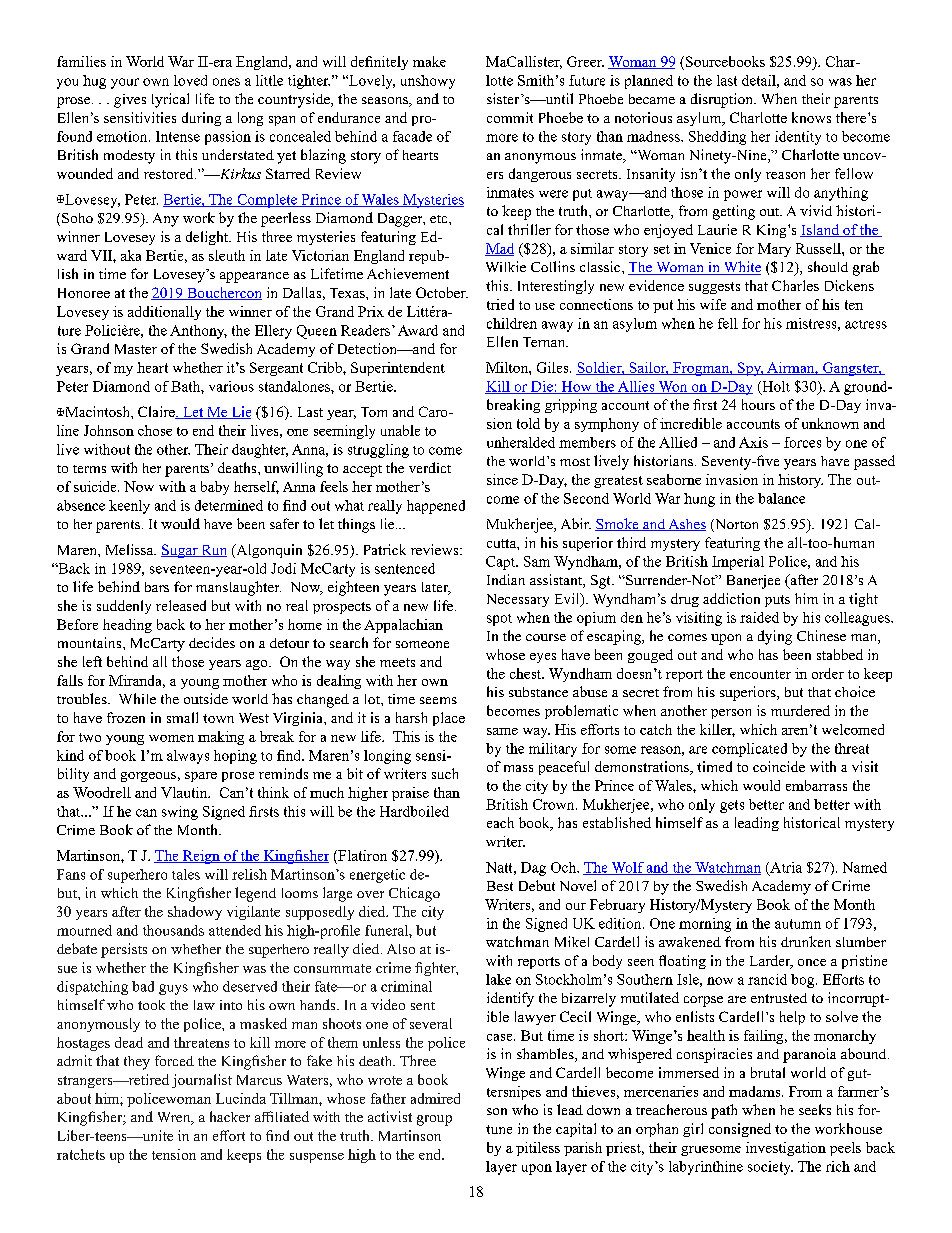 Image resolution: width=952 pixels, height=1233 pixels. What do you see at coordinates (175, 1118) in the screenshot?
I see `Wren` at bounding box center [175, 1118].
